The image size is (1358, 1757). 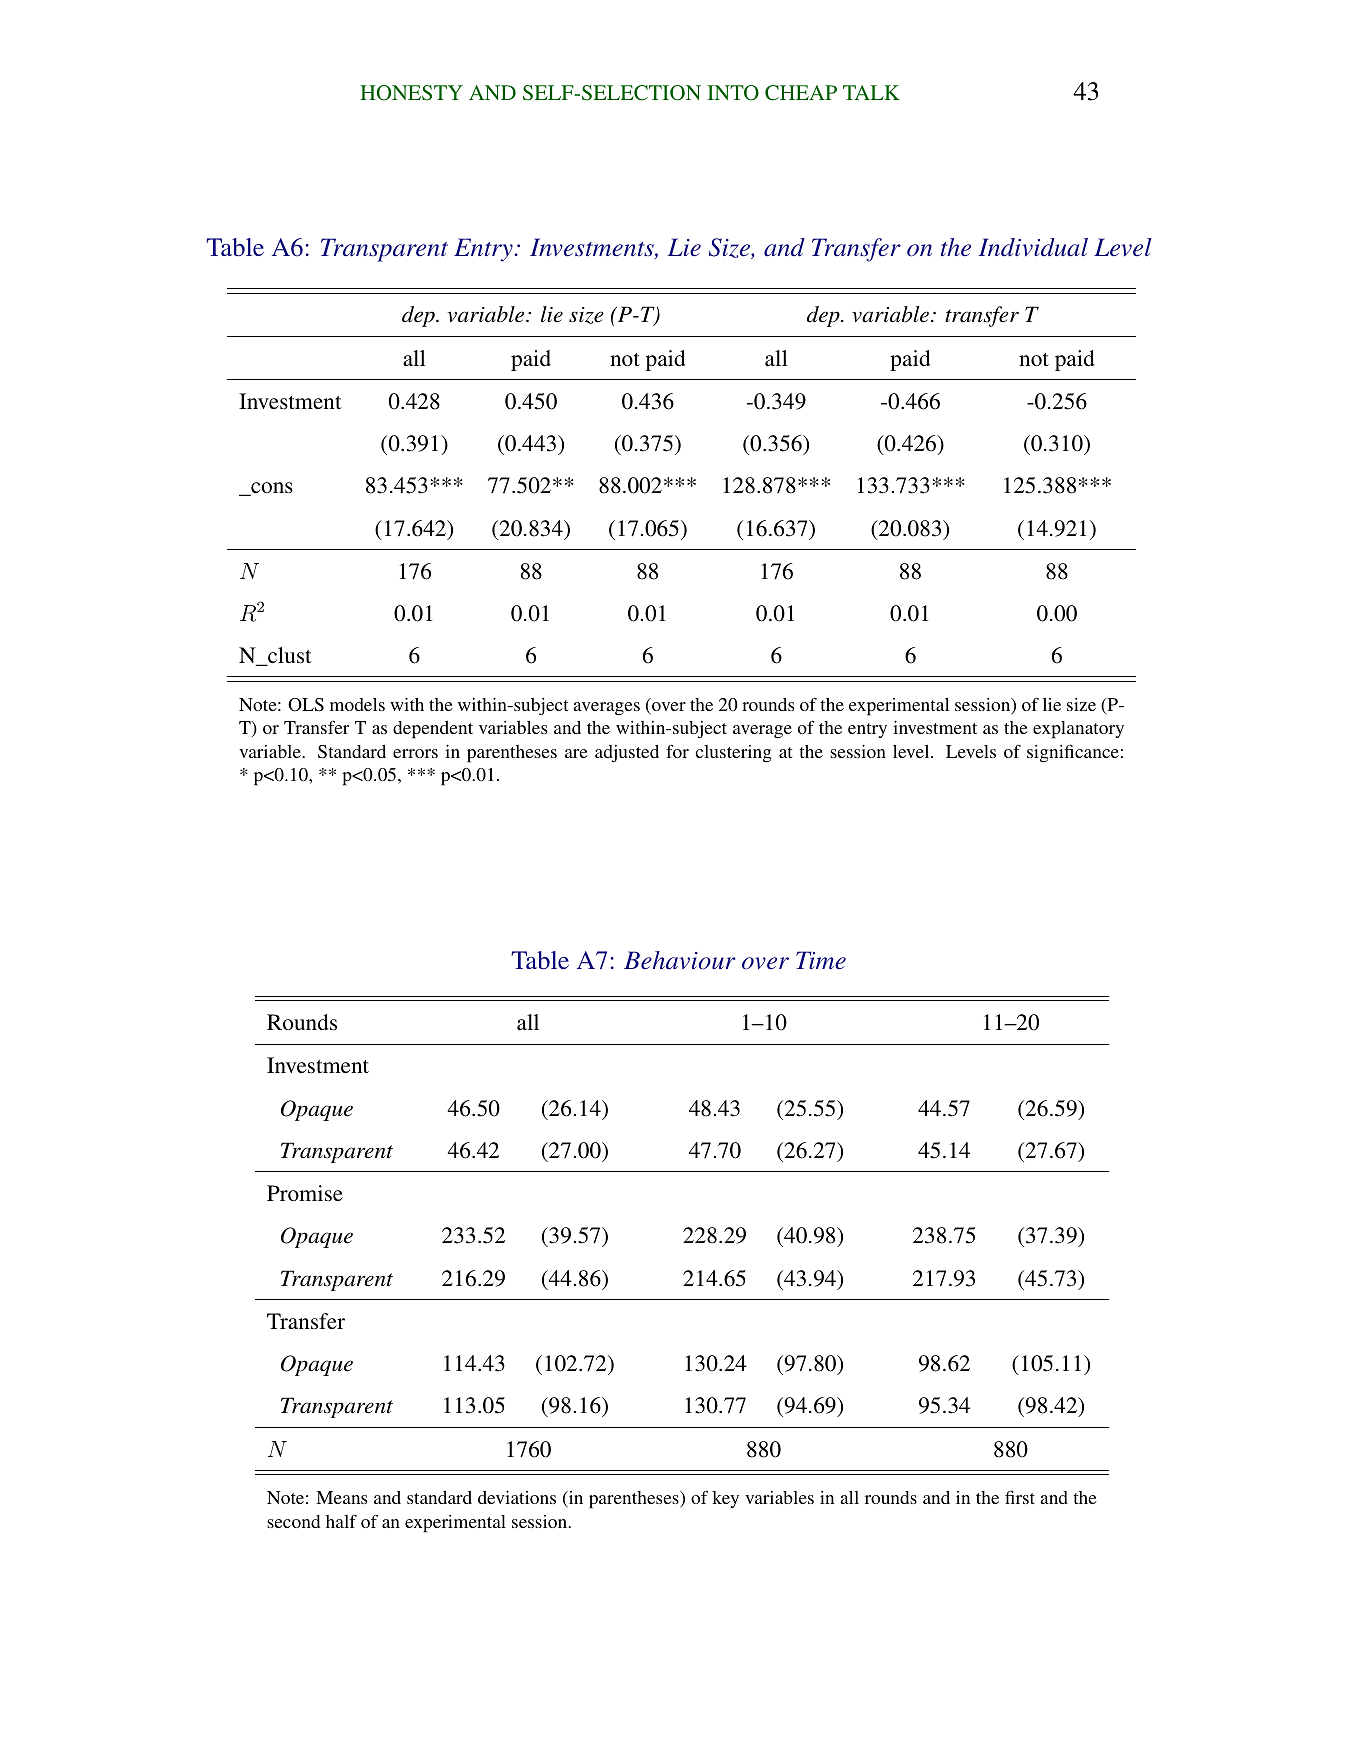 I want to click on Individual, so click(x=1033, y=247).
